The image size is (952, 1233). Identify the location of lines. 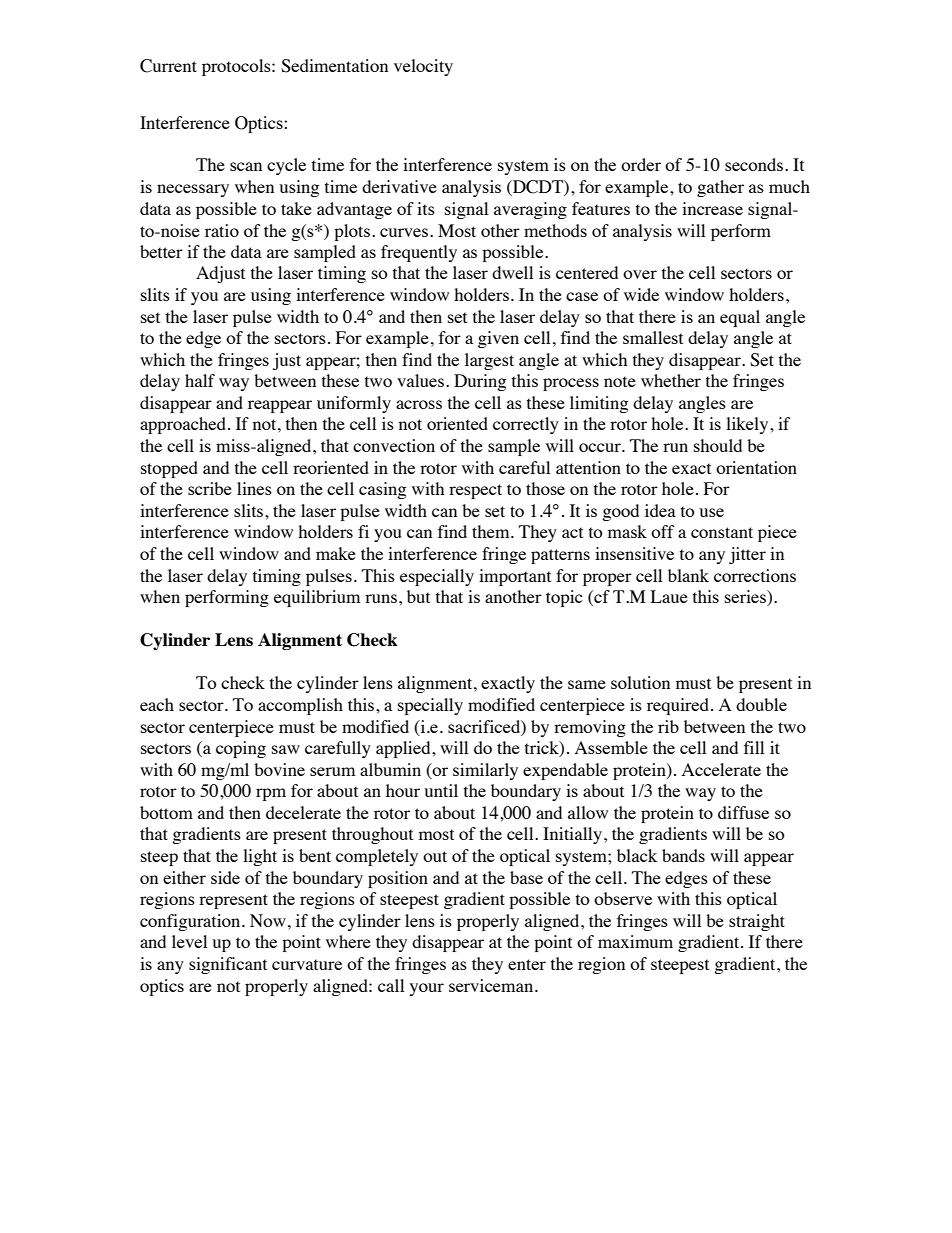
(254, 488).
